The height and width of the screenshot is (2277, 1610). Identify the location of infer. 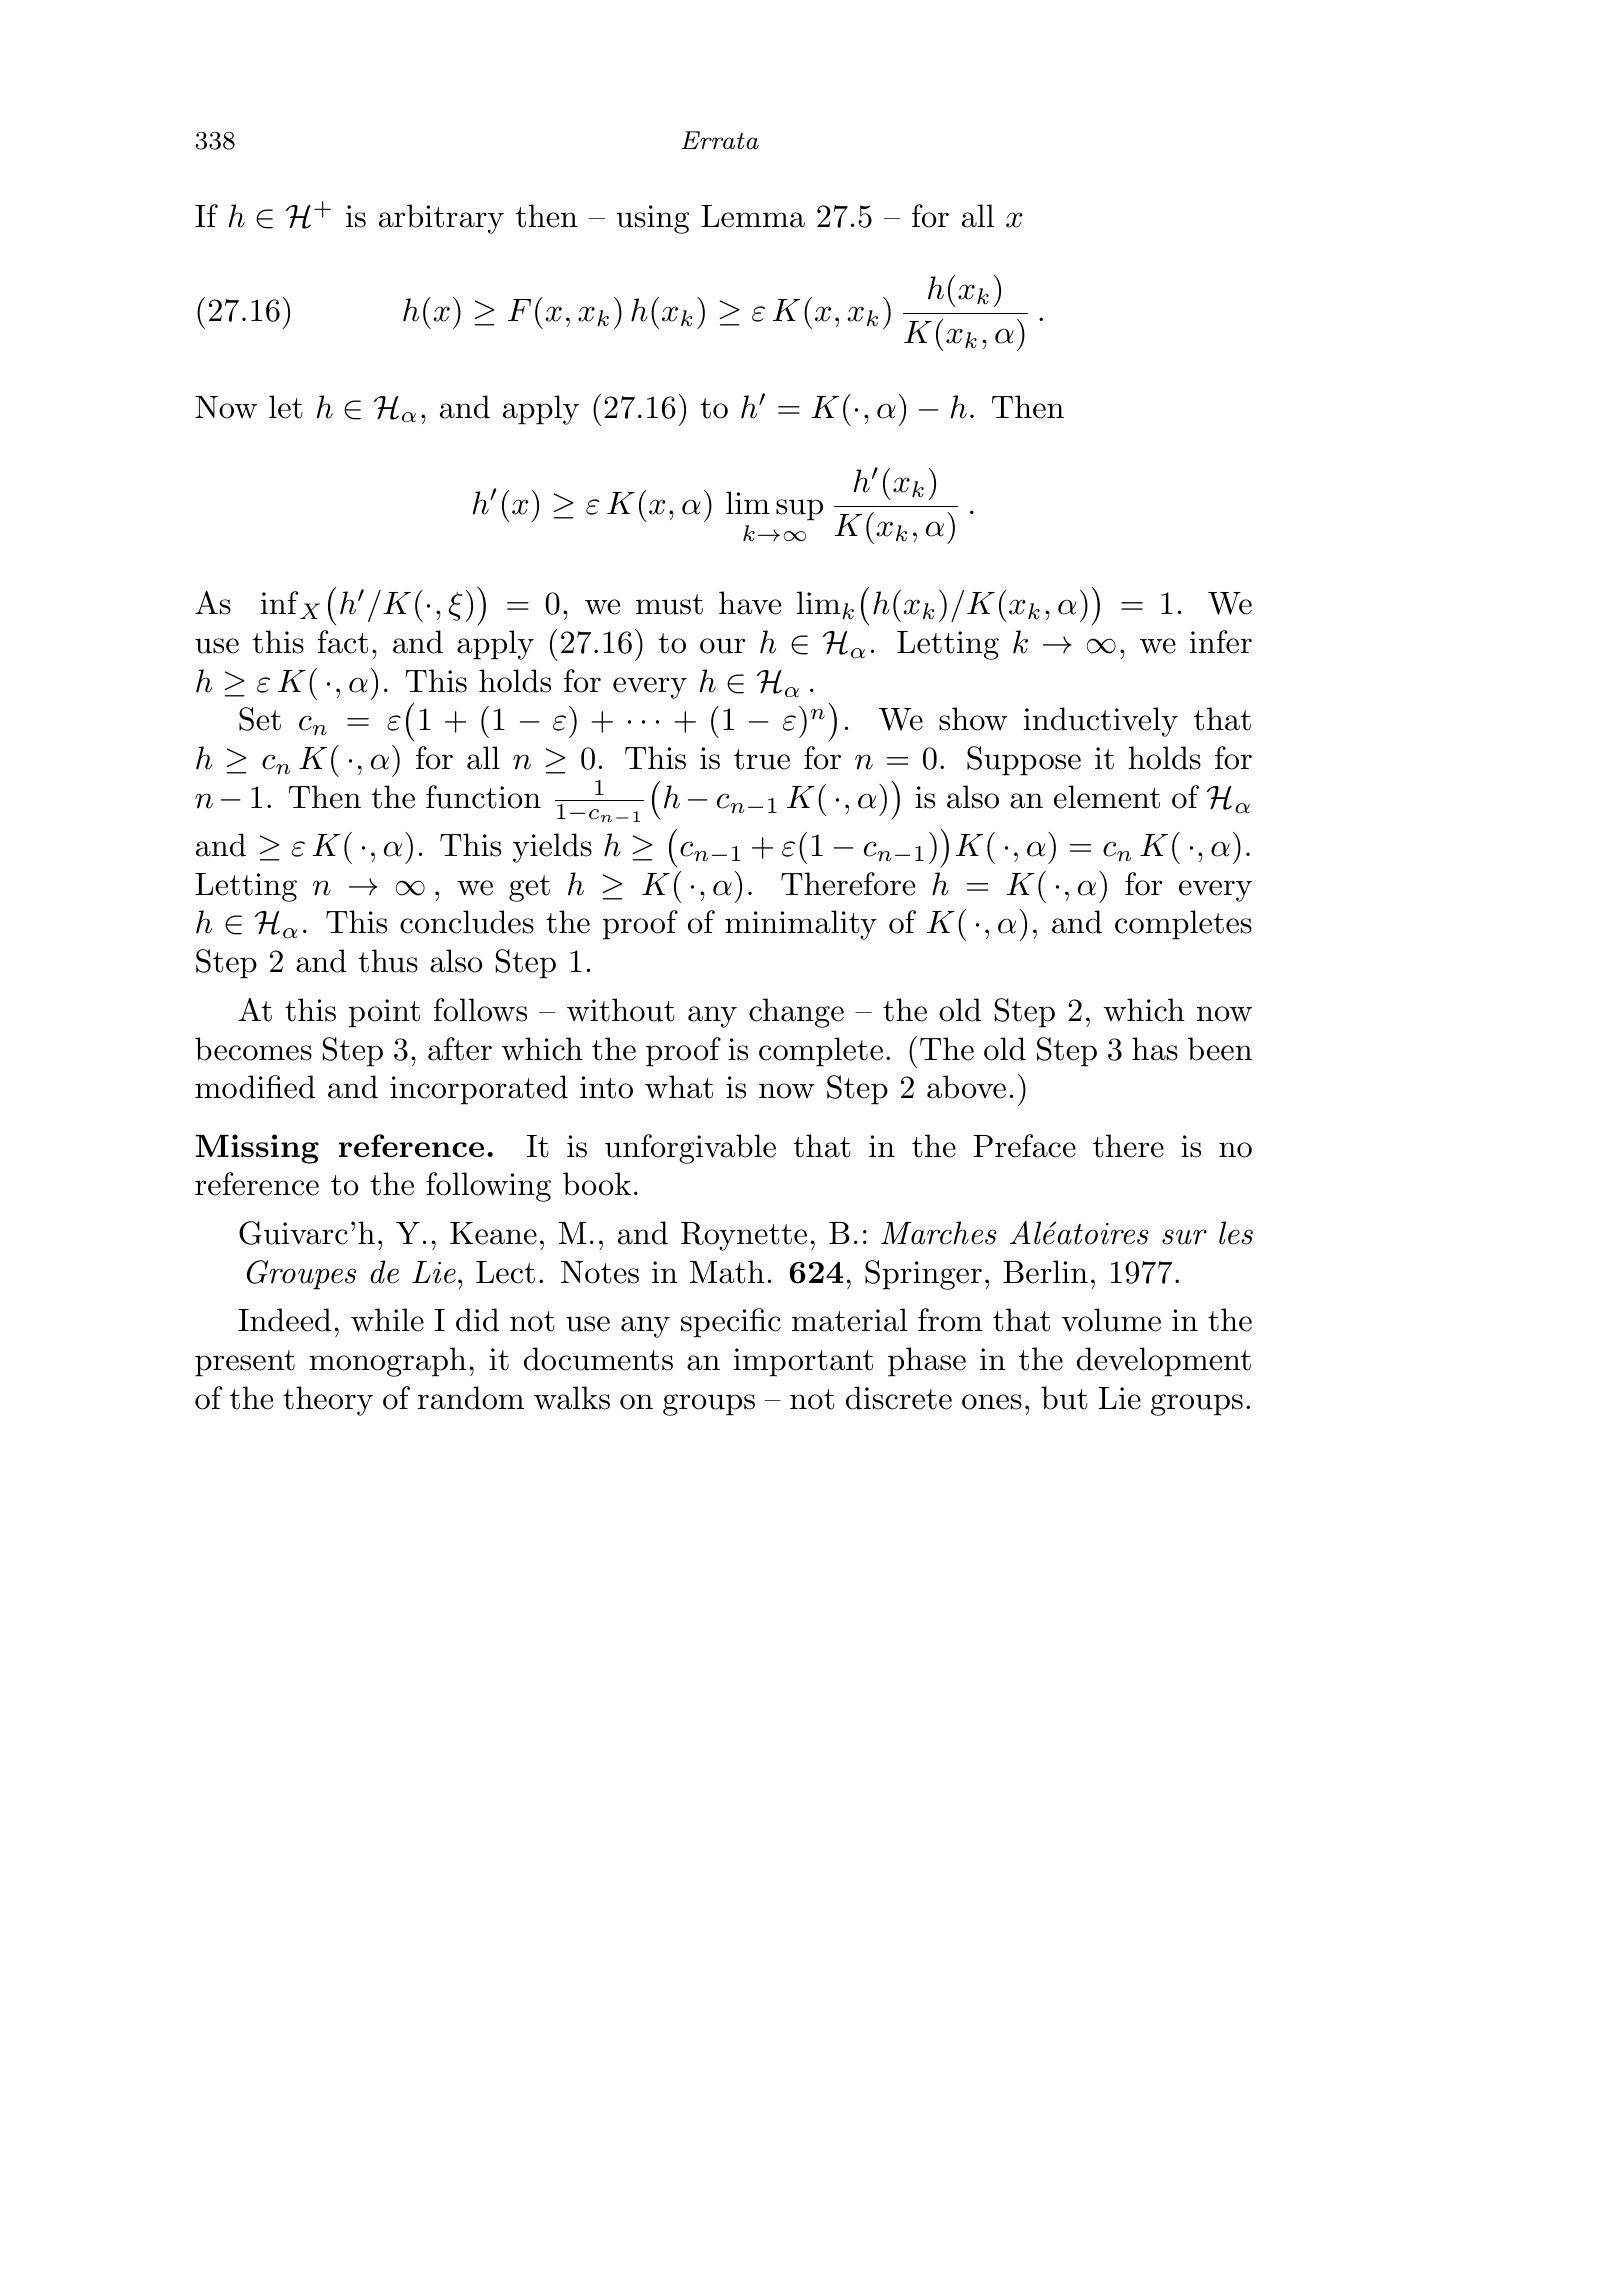
(1221, 642).
